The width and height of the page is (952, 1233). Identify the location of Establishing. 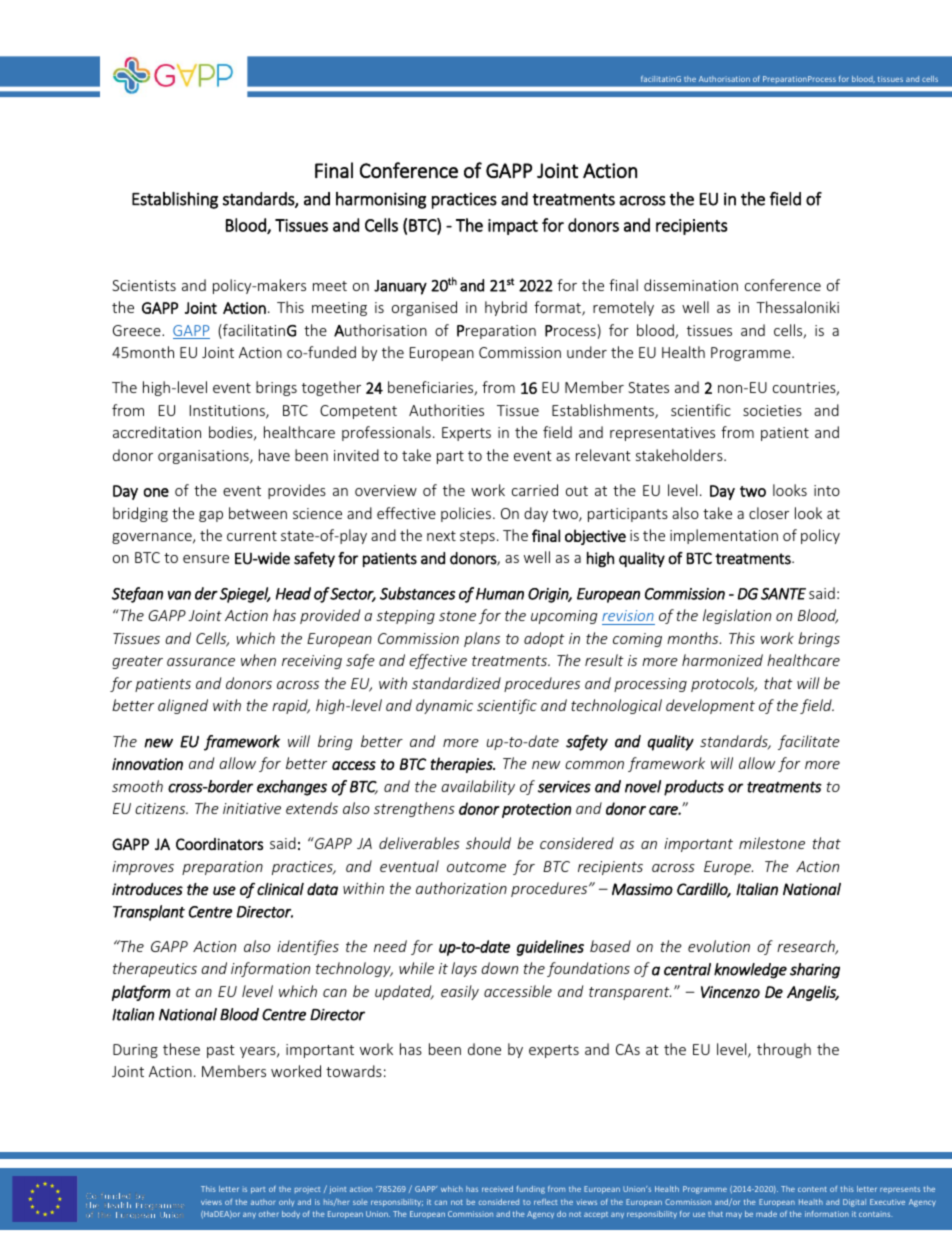
(175, 200).
